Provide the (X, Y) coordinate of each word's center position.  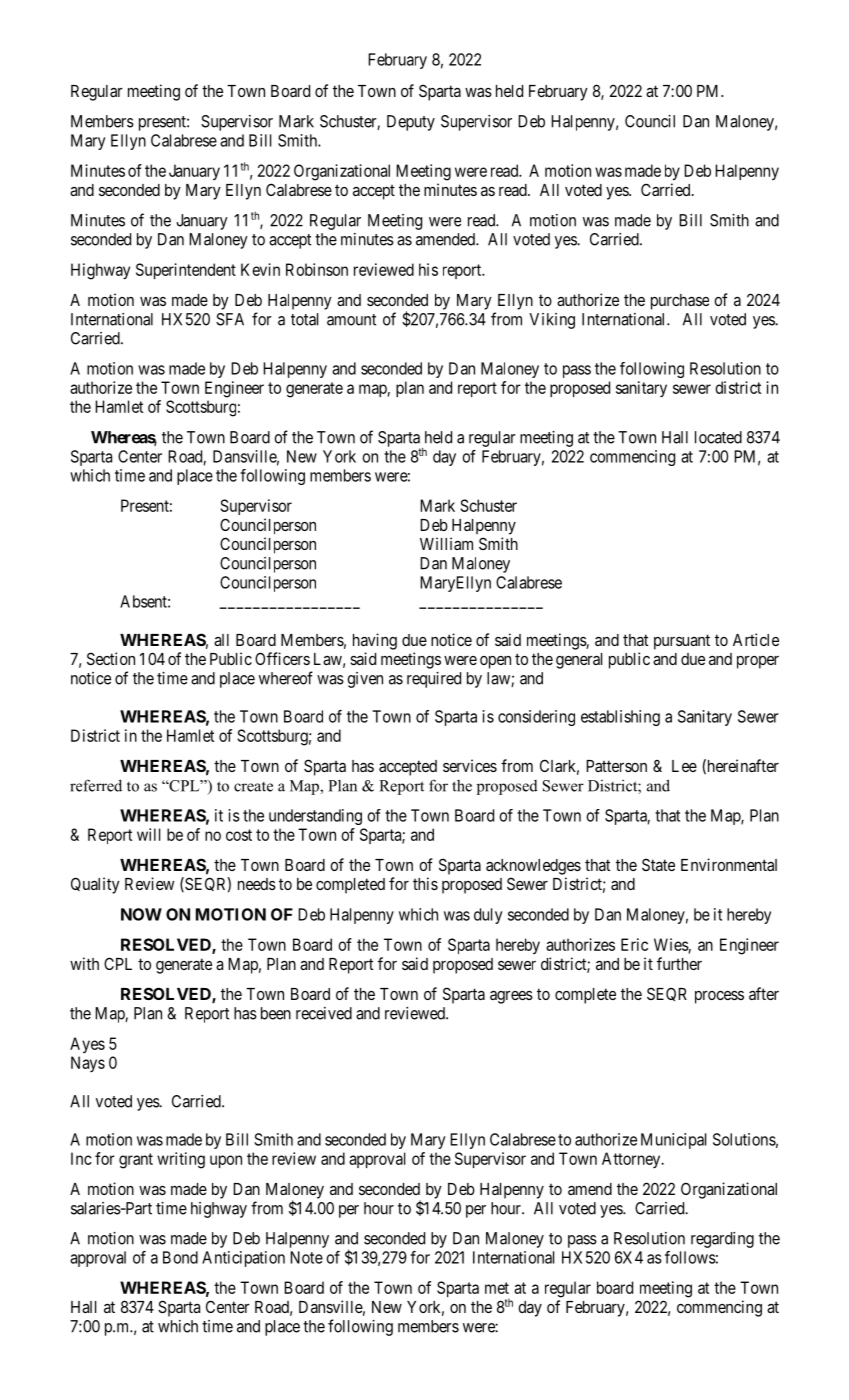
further (679, 963)
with (84, 963)
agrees (511, 997)
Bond (180, 1257)
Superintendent (186, 271)
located (718, 437)
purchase (680, 302)
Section (111, 658)
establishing (620, 718)
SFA (230, 319)
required (434, 680)
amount (351, 320)
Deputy (411, 123)
